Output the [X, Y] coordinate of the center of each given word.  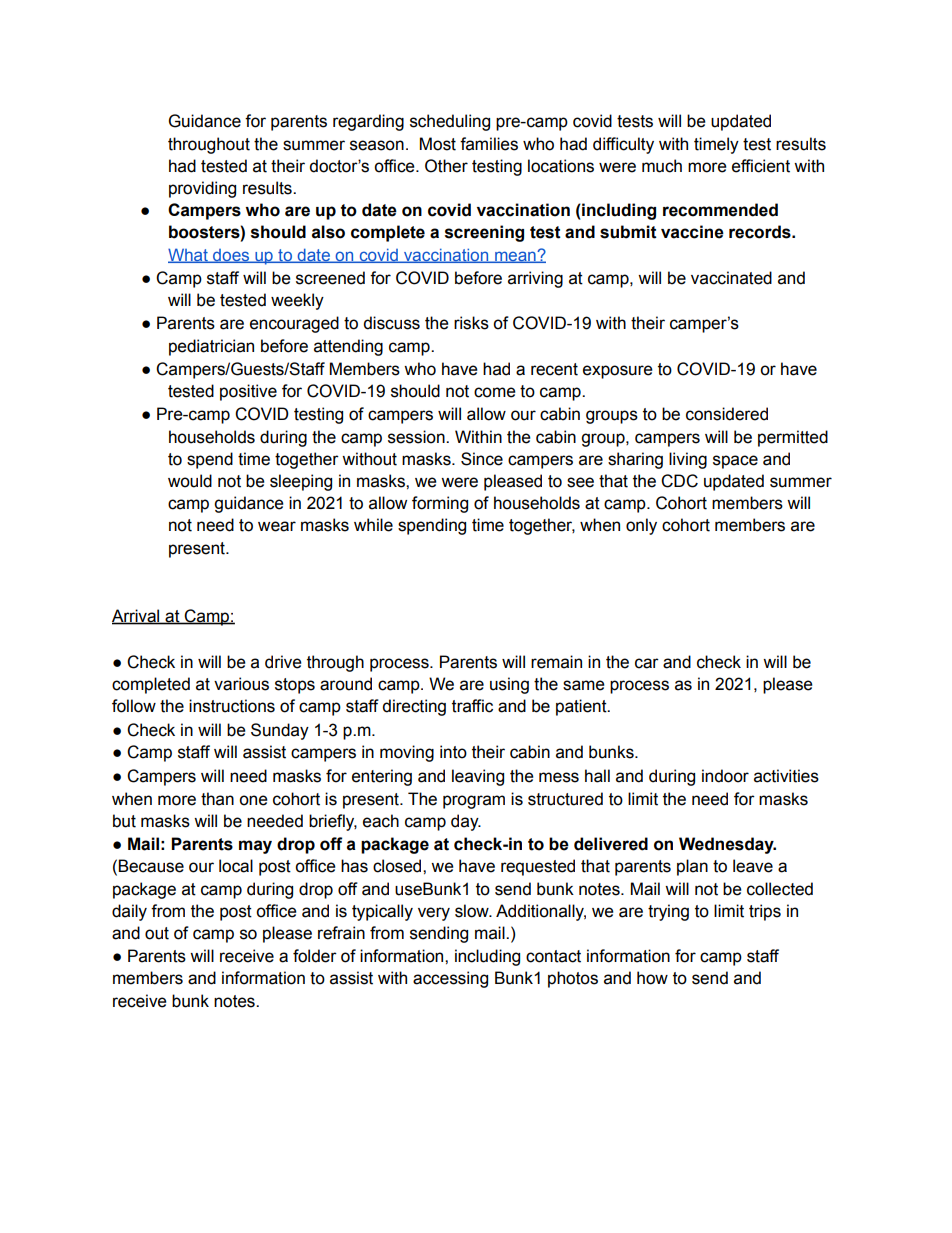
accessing [450, 979]
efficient [761, 166]
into [453, 752]
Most [438, 144]
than [217, 799]
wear [277, 526]
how [652, 978]
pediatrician [211, 347]
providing [202, 189]
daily [129, 912]
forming [440, 504]
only [641, 526]
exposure [618, 372]
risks [471, 323]
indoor [725, 776]
